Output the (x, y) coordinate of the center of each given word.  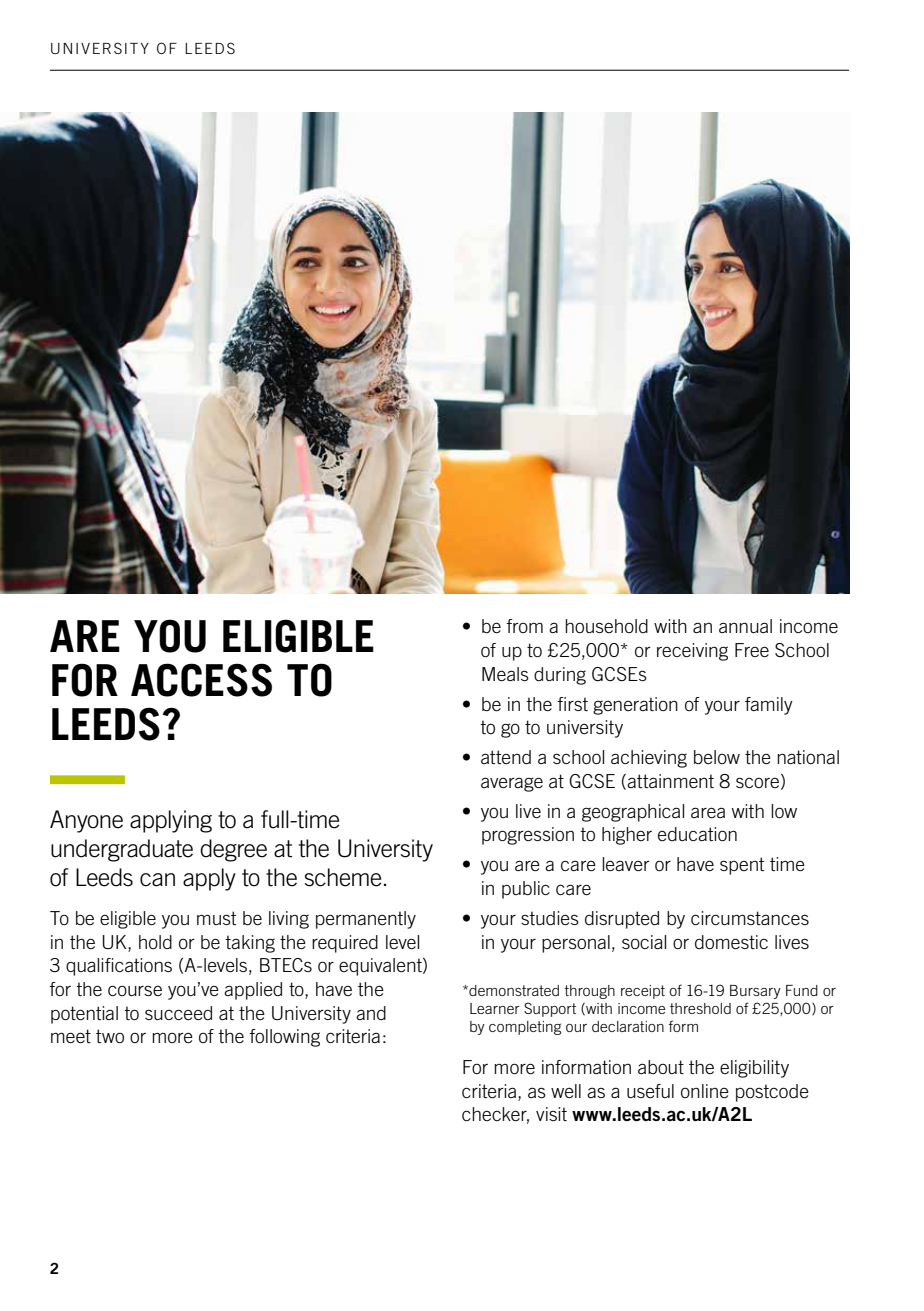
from (524, 626)
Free (752, 650)
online (705, 1091)
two (110, 1036)
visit (551, 1114)
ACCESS (201, 680)
